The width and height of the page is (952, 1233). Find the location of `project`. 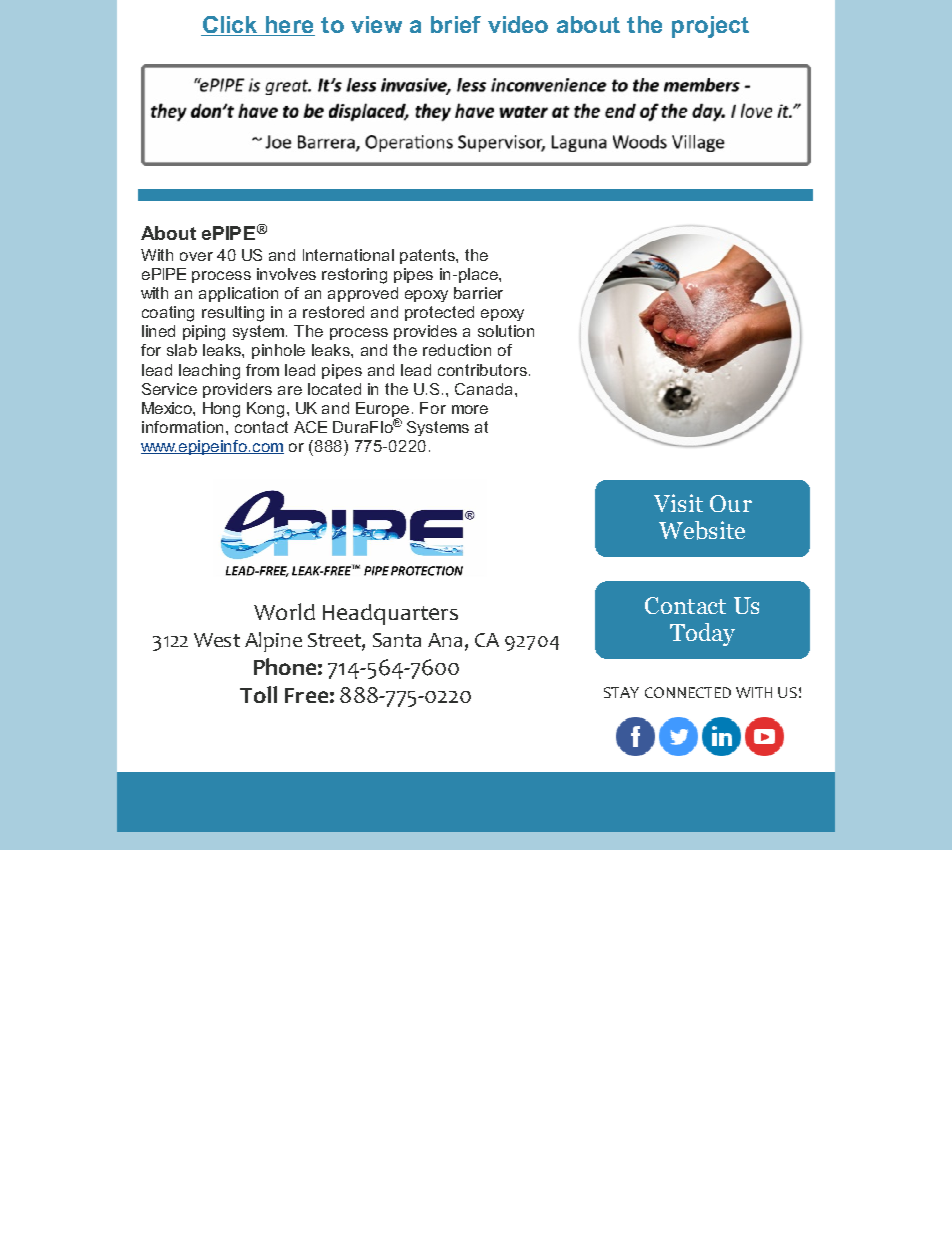

project is located at coordinates (710, 27).
